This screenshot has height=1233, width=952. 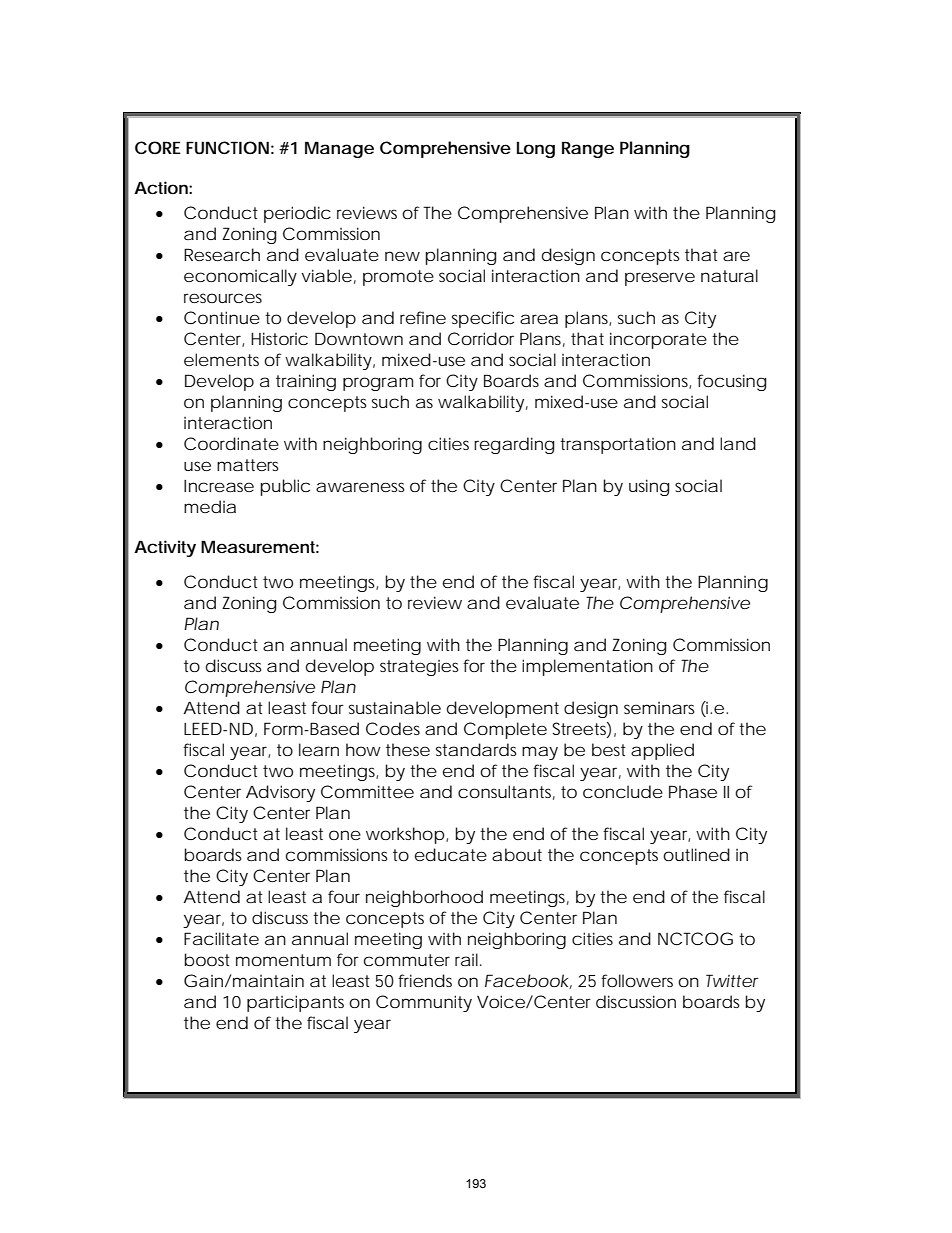 I want to click on FUNCTION, so click(x=227, y=147).
